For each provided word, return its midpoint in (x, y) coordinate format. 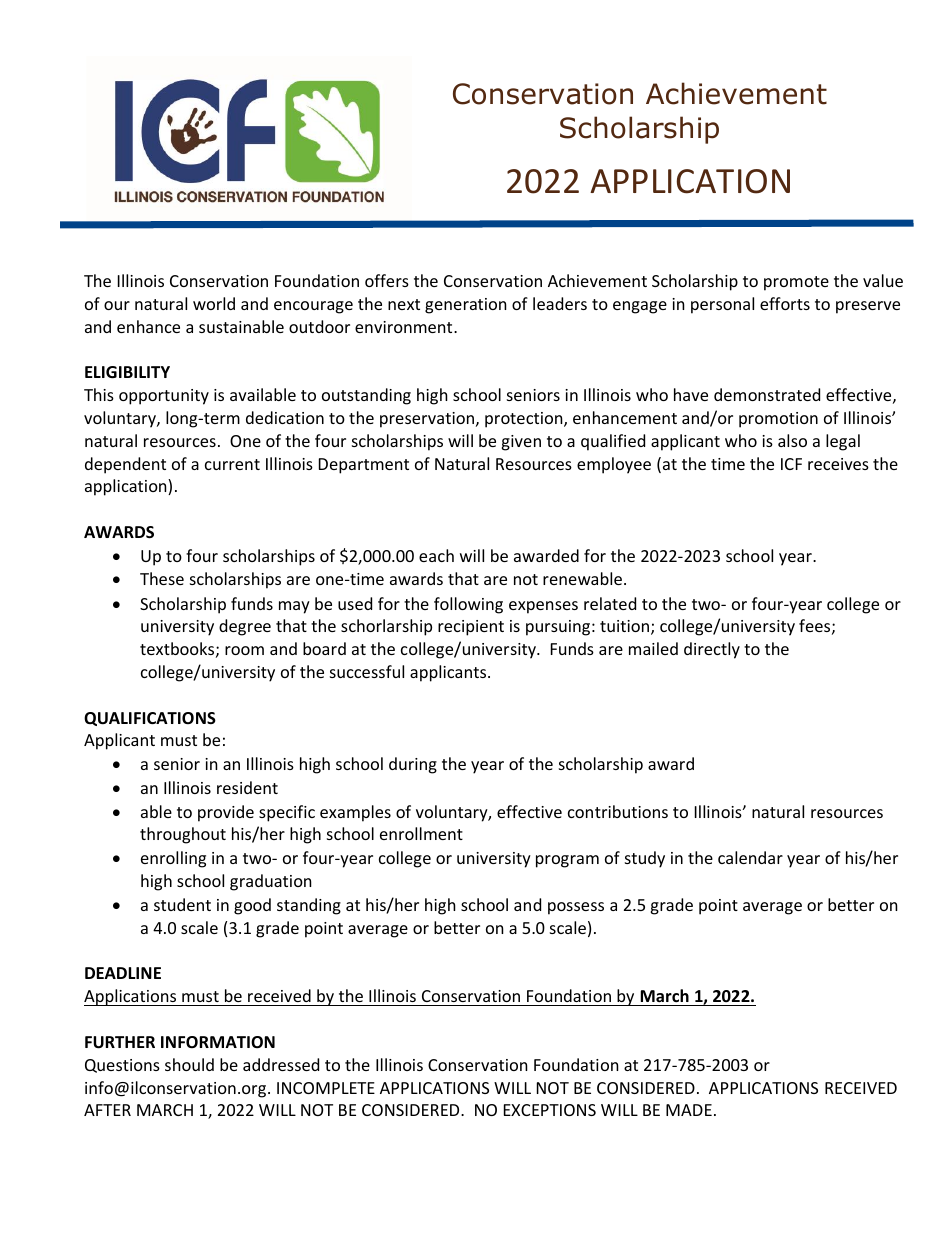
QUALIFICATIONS (150, 719)
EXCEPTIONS (550, 1110)
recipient (471, 628)
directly (712, 650)
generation (466, 306)
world (214, 303)
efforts (785, 303)
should (189, 1064)
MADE (689, 1110)
